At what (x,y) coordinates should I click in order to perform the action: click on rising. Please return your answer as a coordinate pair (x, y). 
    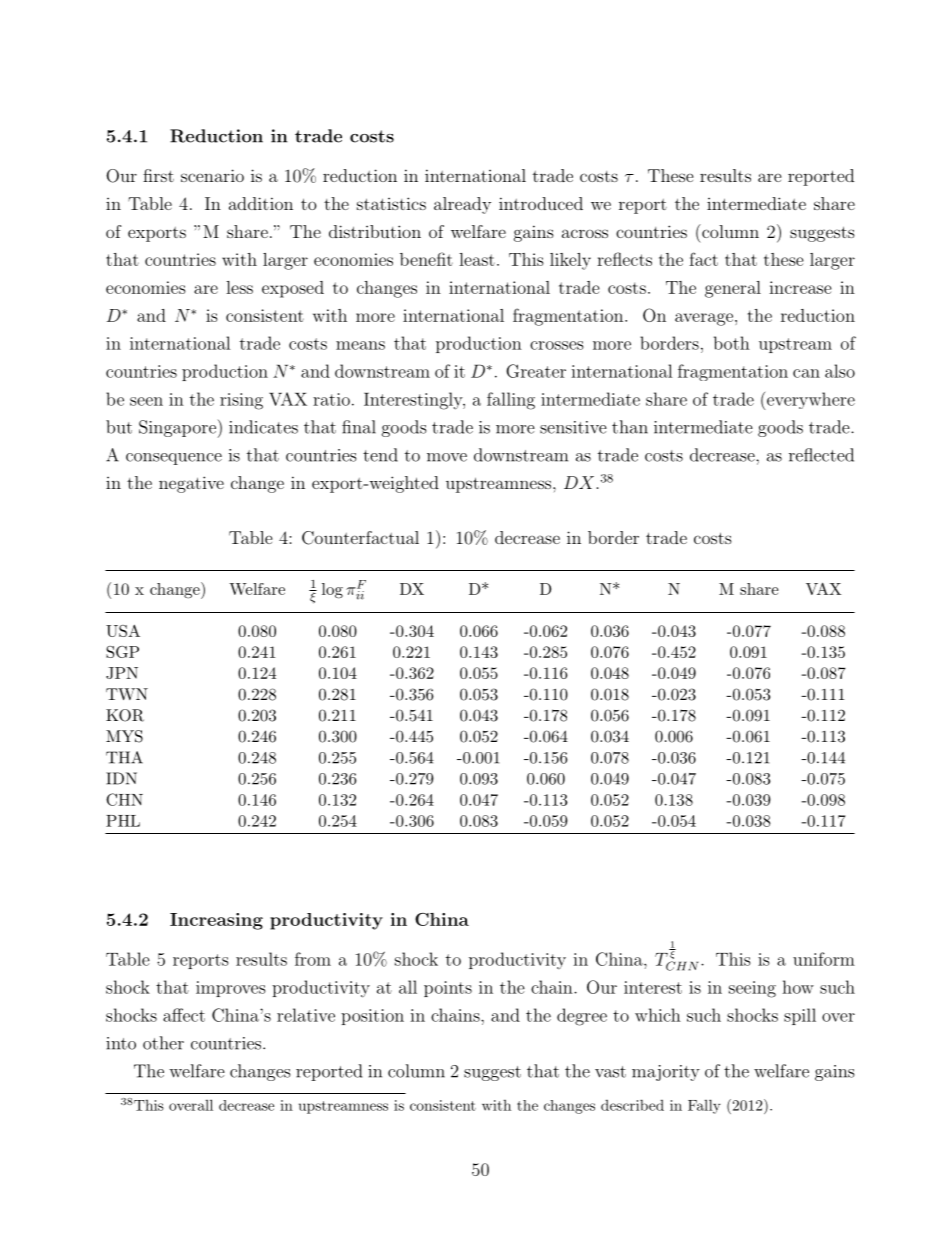
    Looking at the image, I should click on (241, 401).
